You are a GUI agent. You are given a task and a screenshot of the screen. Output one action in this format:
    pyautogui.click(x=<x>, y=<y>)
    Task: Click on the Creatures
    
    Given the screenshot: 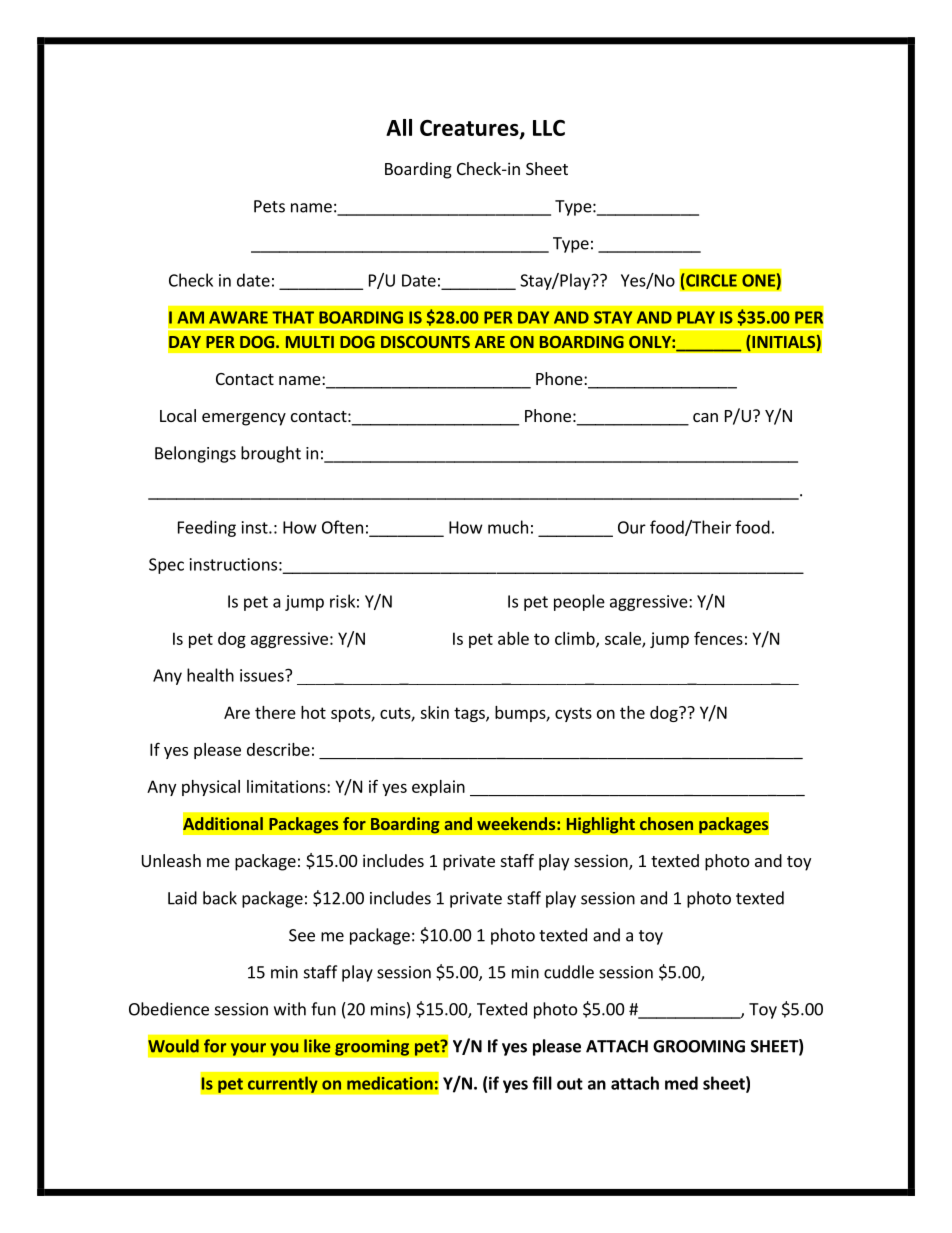 What is the action you would take?
    pyautogui.click(x=470, y=129)
